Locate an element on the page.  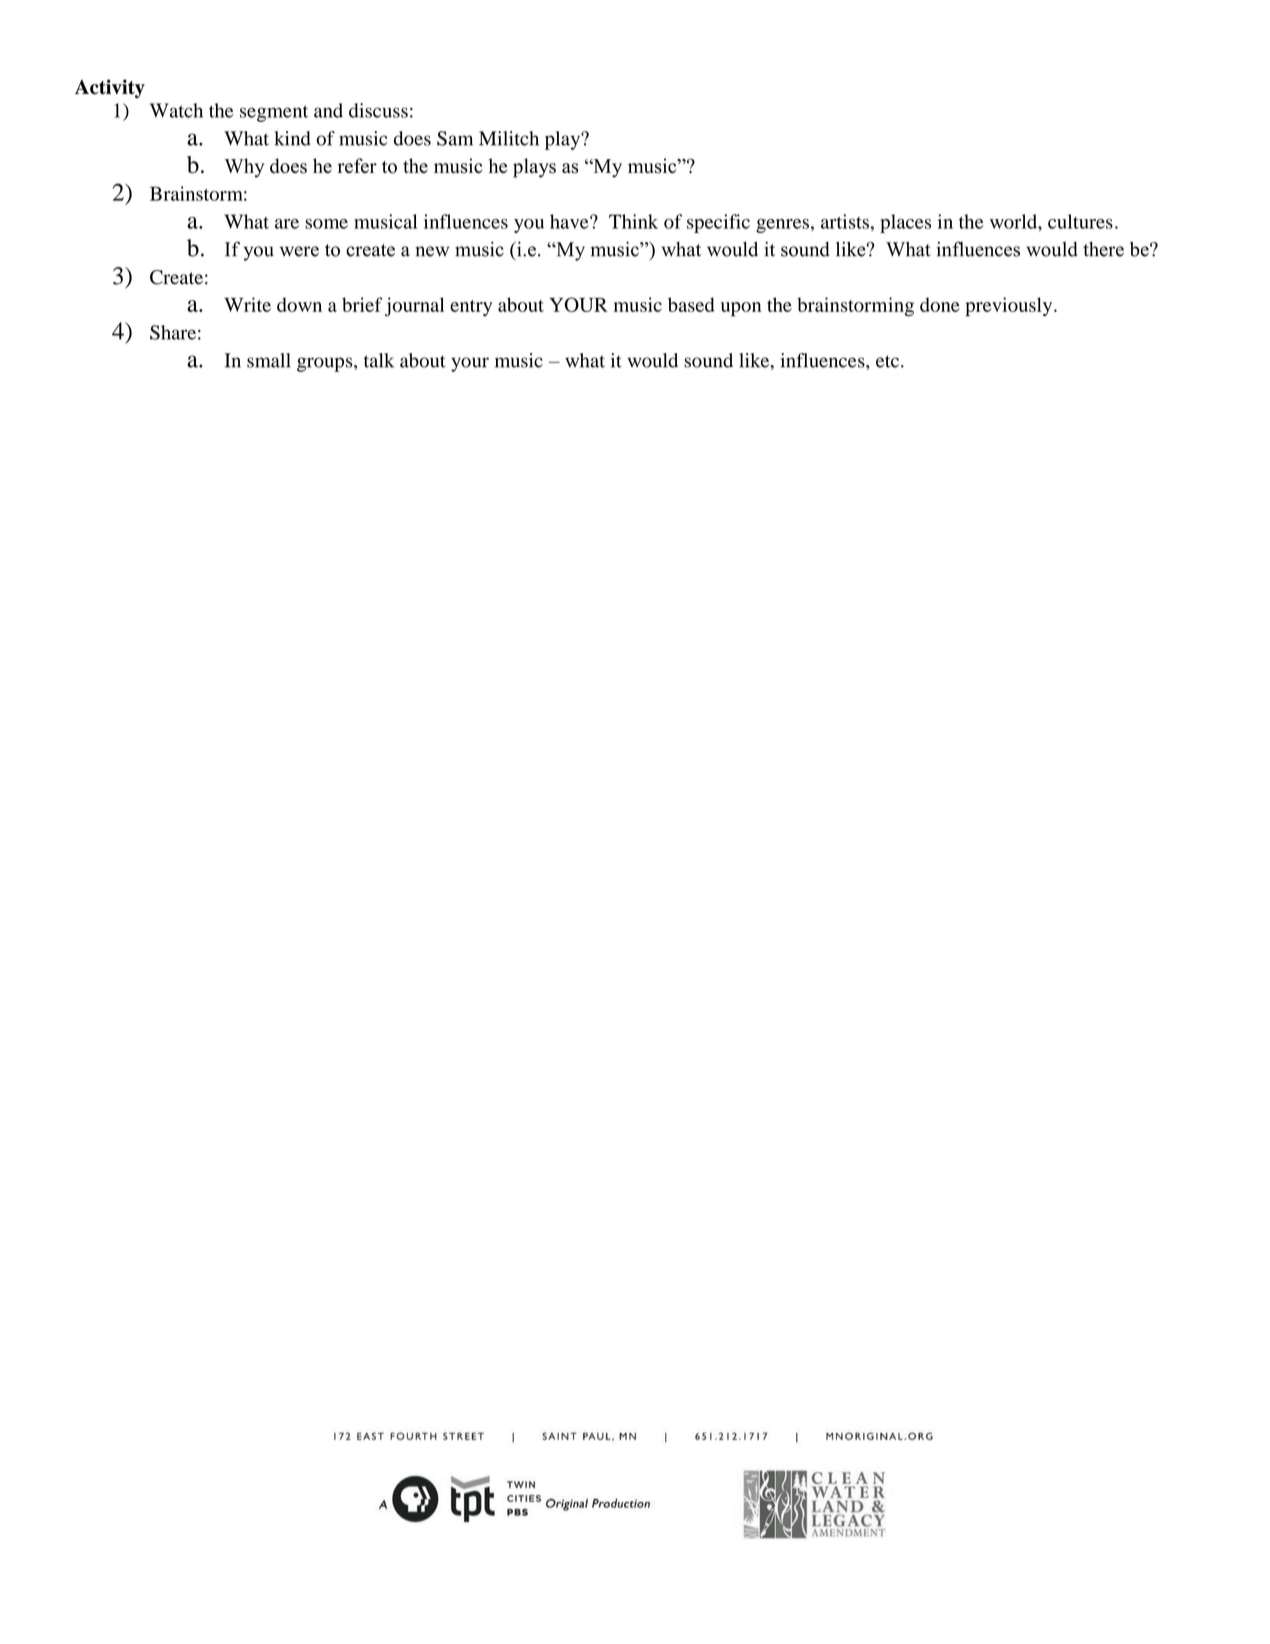
based is located at coordinates (691, 304).
